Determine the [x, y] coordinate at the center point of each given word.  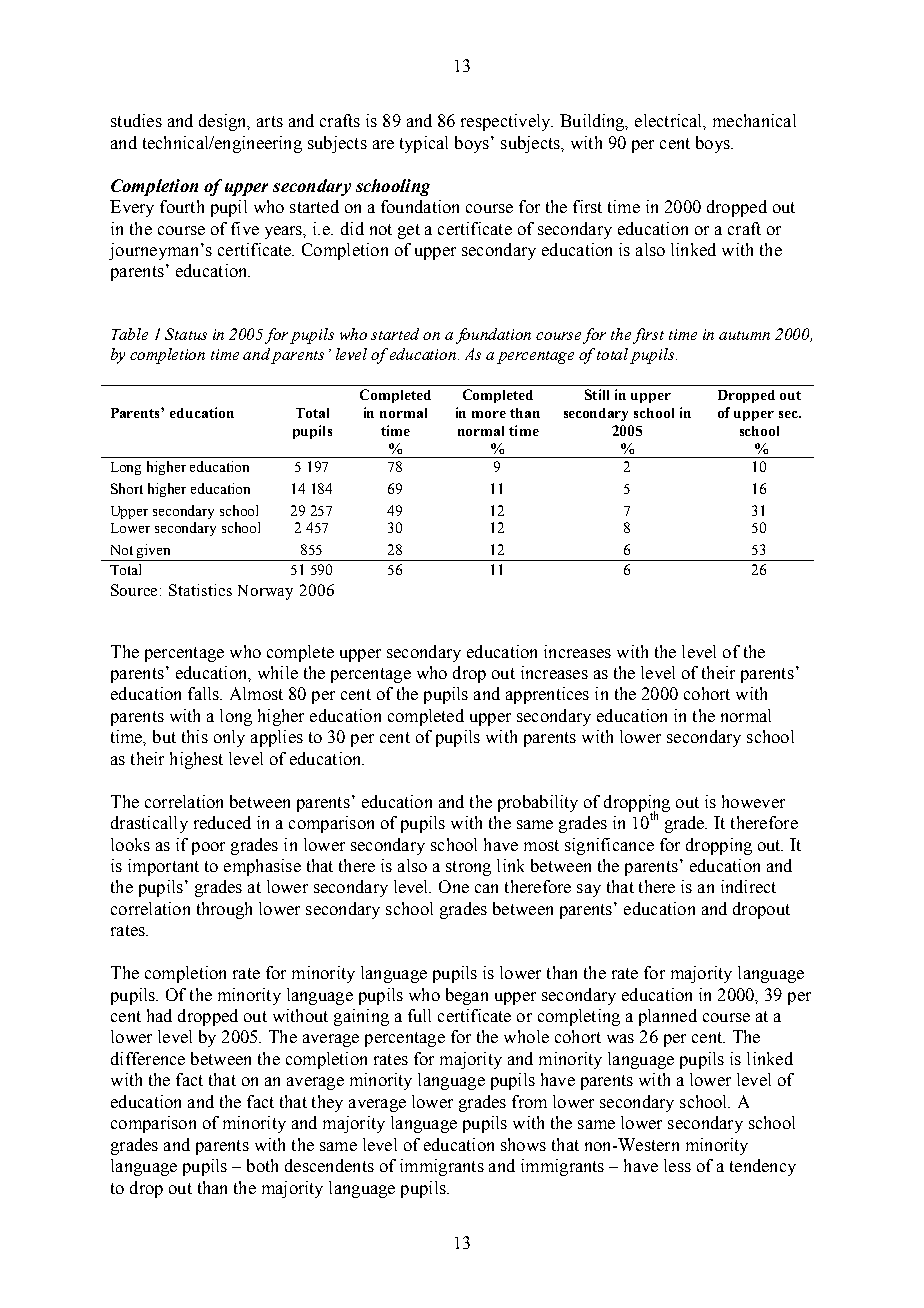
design [224, 122]
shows [523, 1144]
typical [424, 144]
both [262, 1165]
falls [204, 693]
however [753, 801]
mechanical [754, 120]
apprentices [547, 695]
